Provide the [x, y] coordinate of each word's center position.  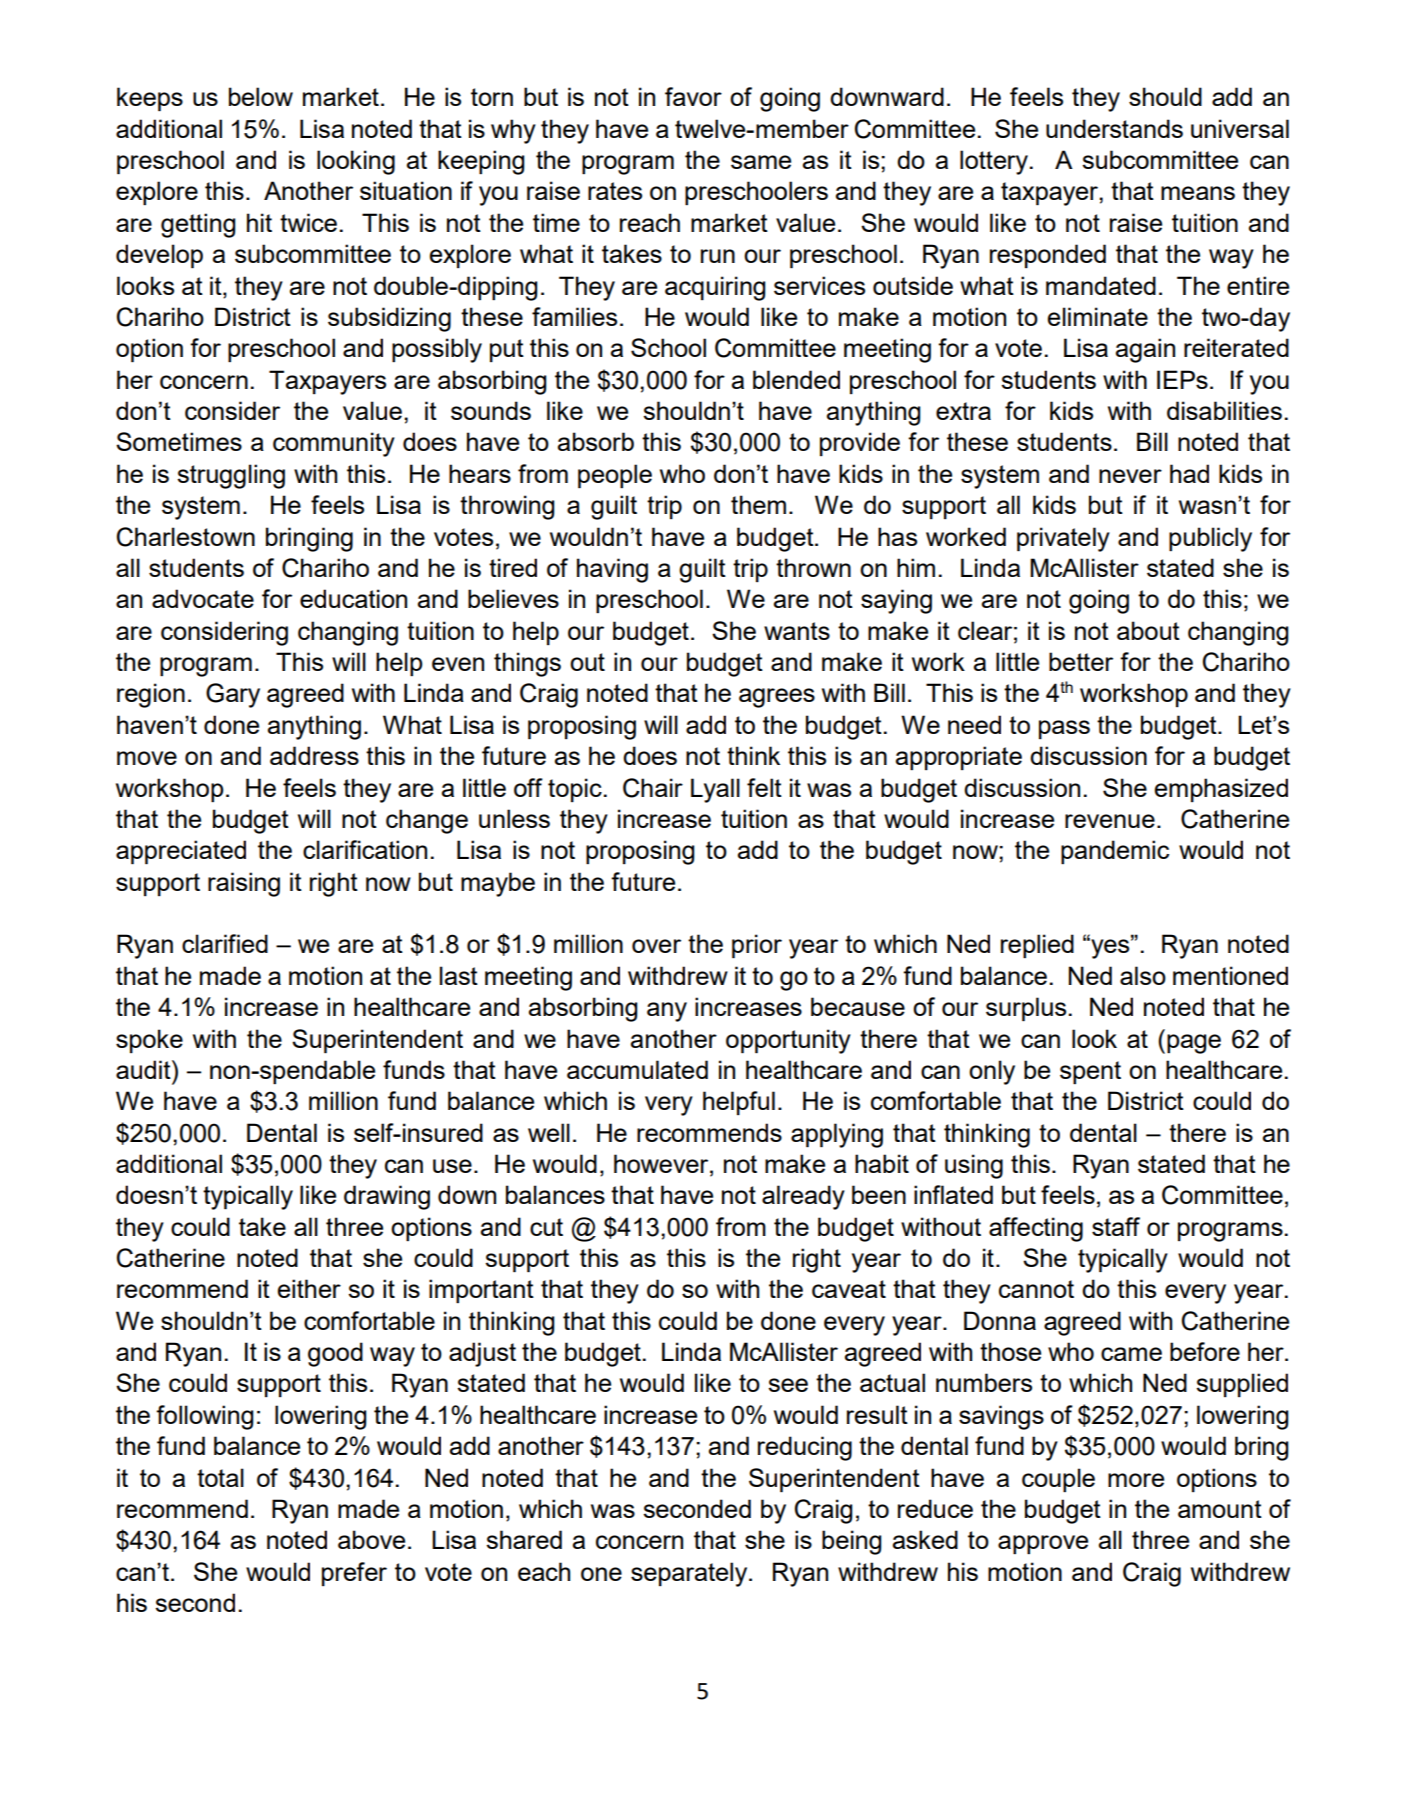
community [334, 444]
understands [1114, 128]
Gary [233, 695]
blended [796, 379]
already [803, 1197]
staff [1116, 1226]
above [371, 1539]
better [1081, 661]
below [261, 96]
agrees [777, 698]
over [656, 946]
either [309, 1288]
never [1130, 476]
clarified [225, 943]
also [1143, 975]
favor [693, 96]
